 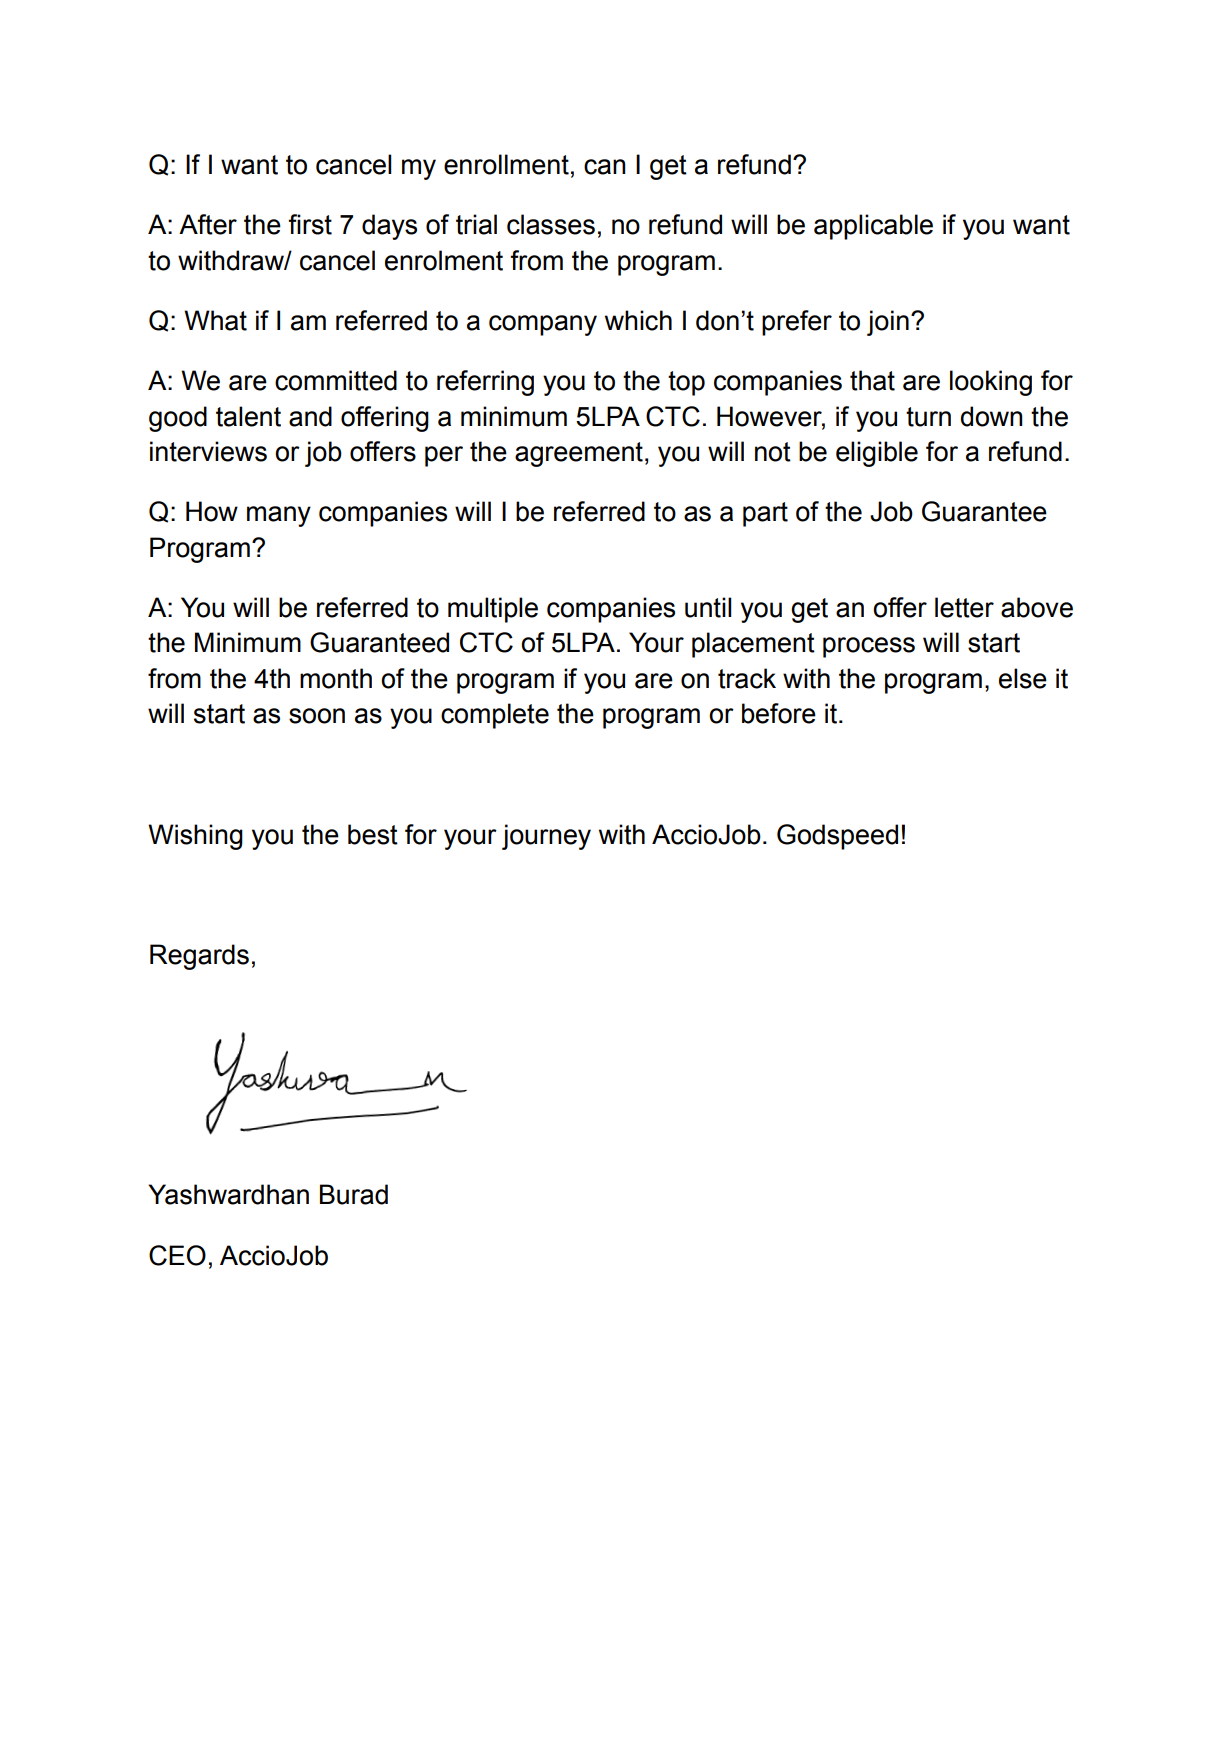 What do you see at coordinates (877, 454) in the image?
I see `eligible` at bounding box center [877, 454].
